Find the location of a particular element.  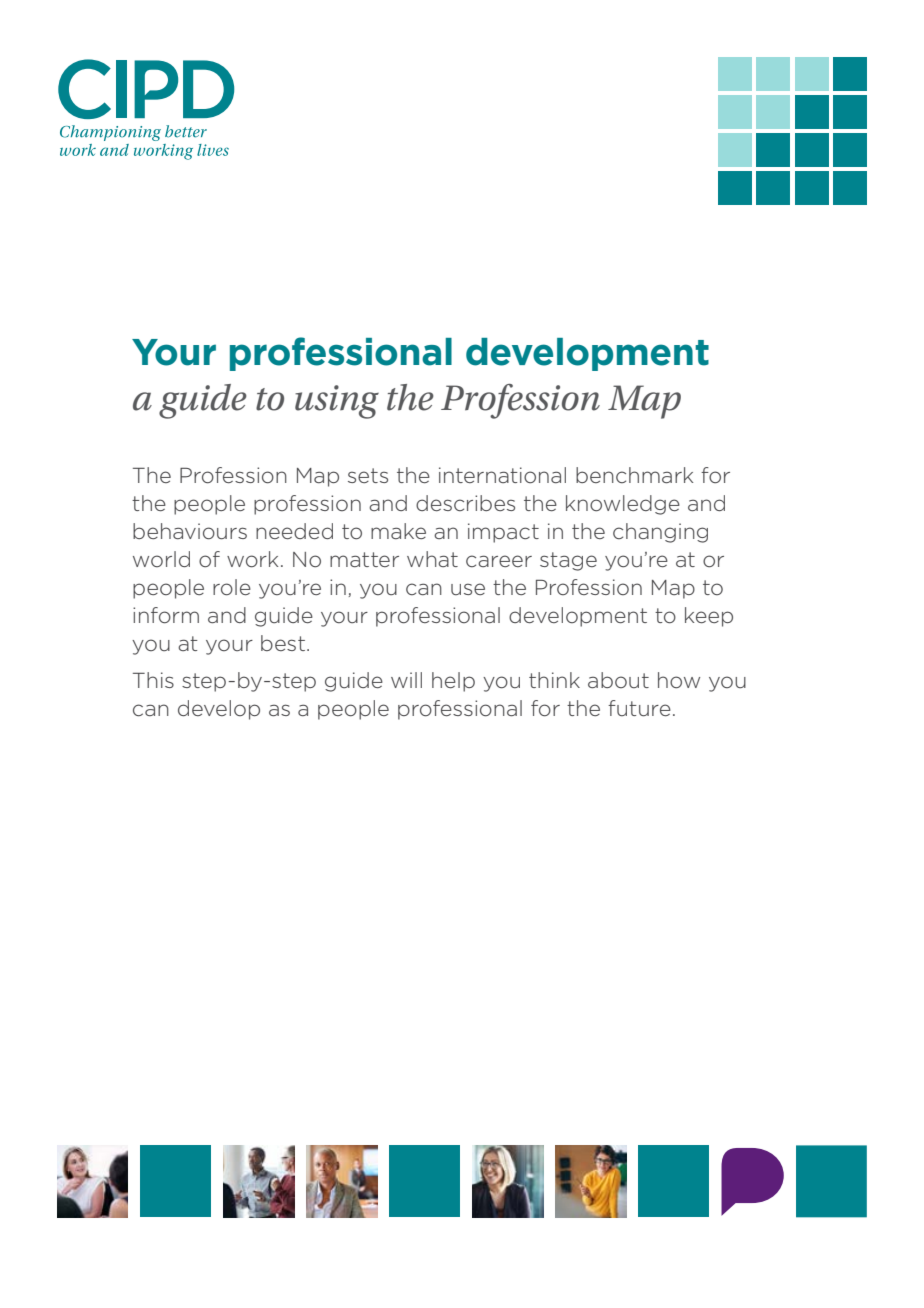

This is located at coordinates (153, 680).
